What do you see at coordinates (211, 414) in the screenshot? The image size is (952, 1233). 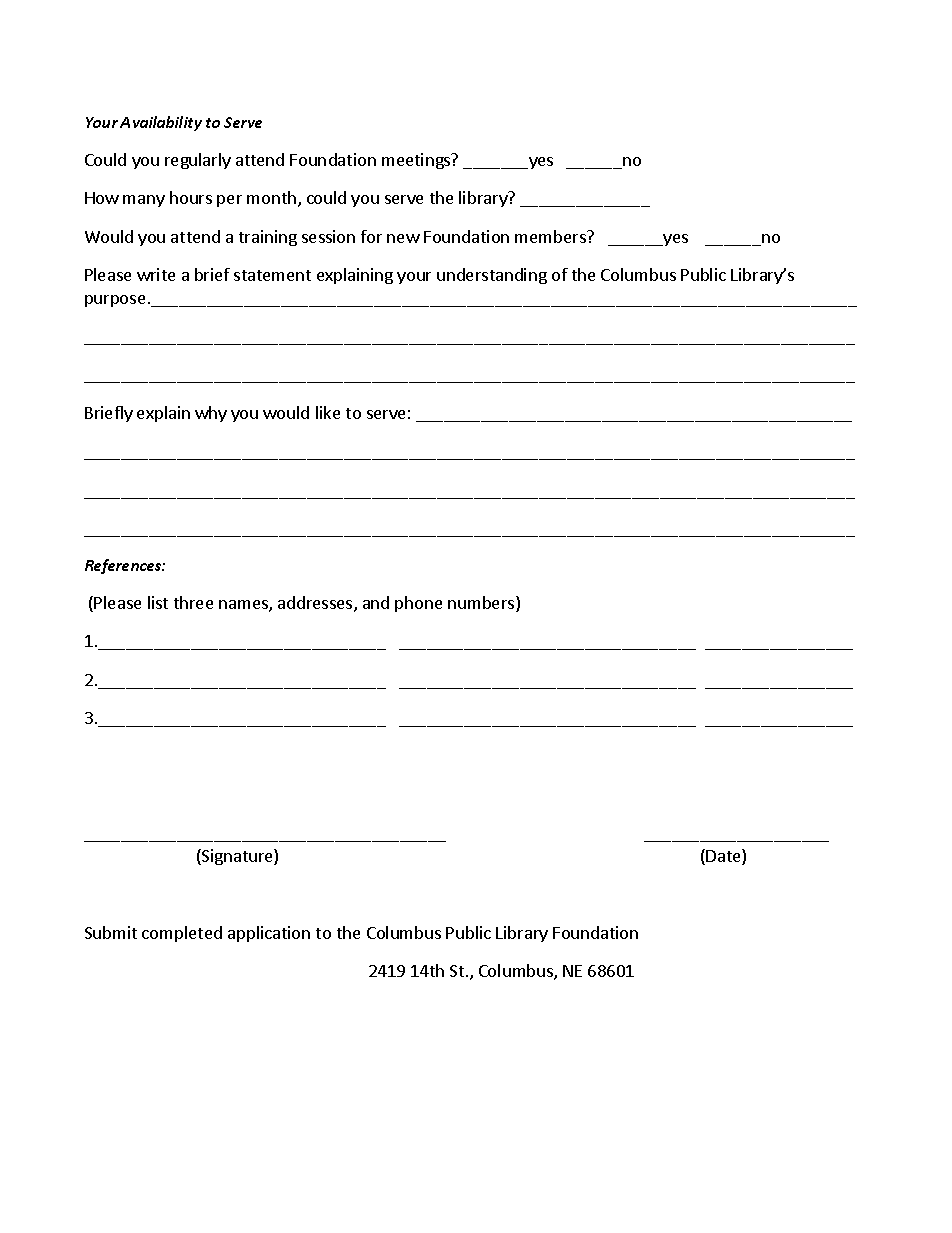 I see `why` at bounding box center [211, 414].
